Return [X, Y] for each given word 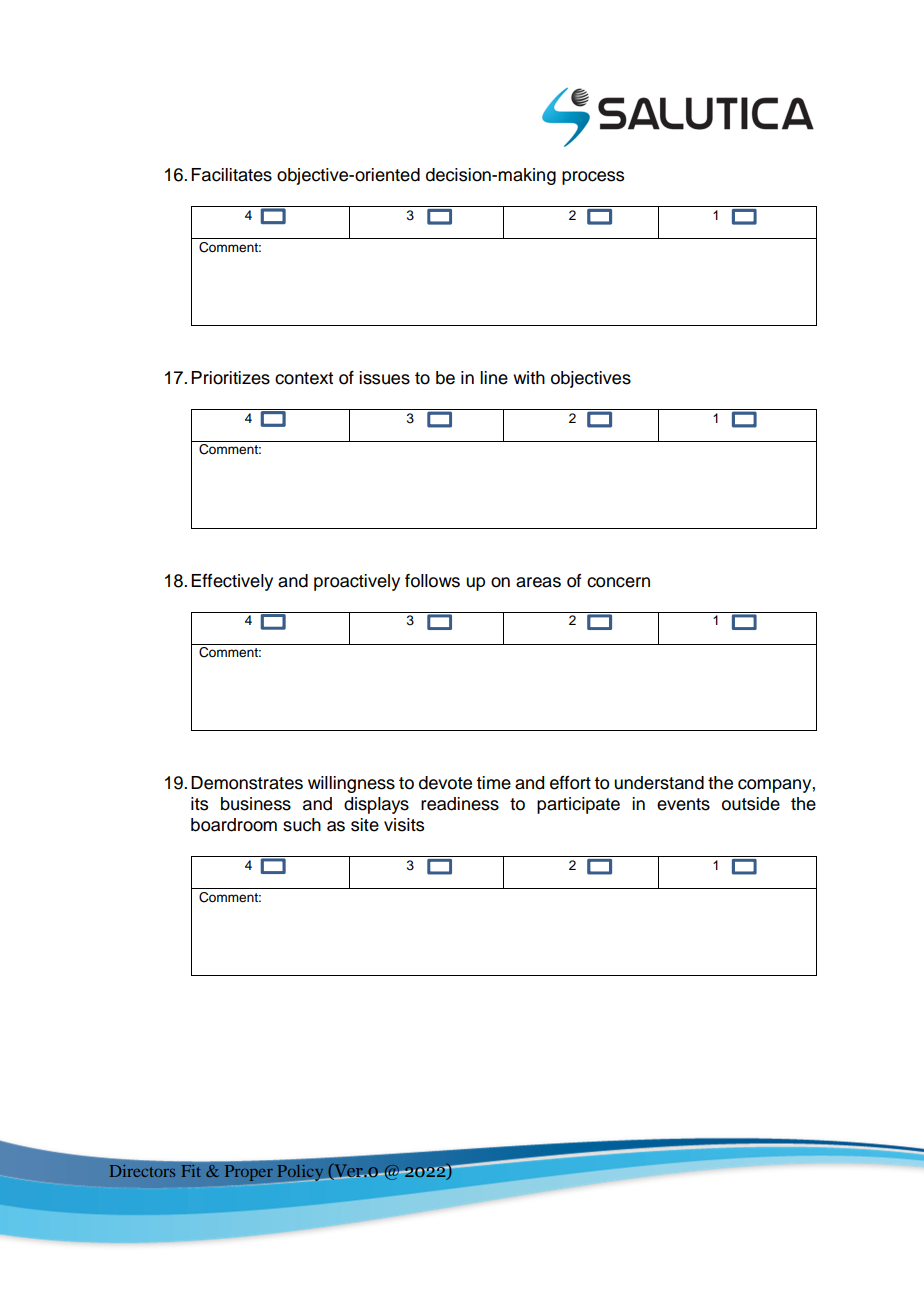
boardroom [234, 825]
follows [432, 581]
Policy [301, 1173]
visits [404, 825]
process [593, 178]
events [683, 804]
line [494, 378]
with [529, 377]
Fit [191, 1170]
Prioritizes [230, 378]
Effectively [232, 582]
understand [659, 783]
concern [618, 582]
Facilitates [231, 175]
